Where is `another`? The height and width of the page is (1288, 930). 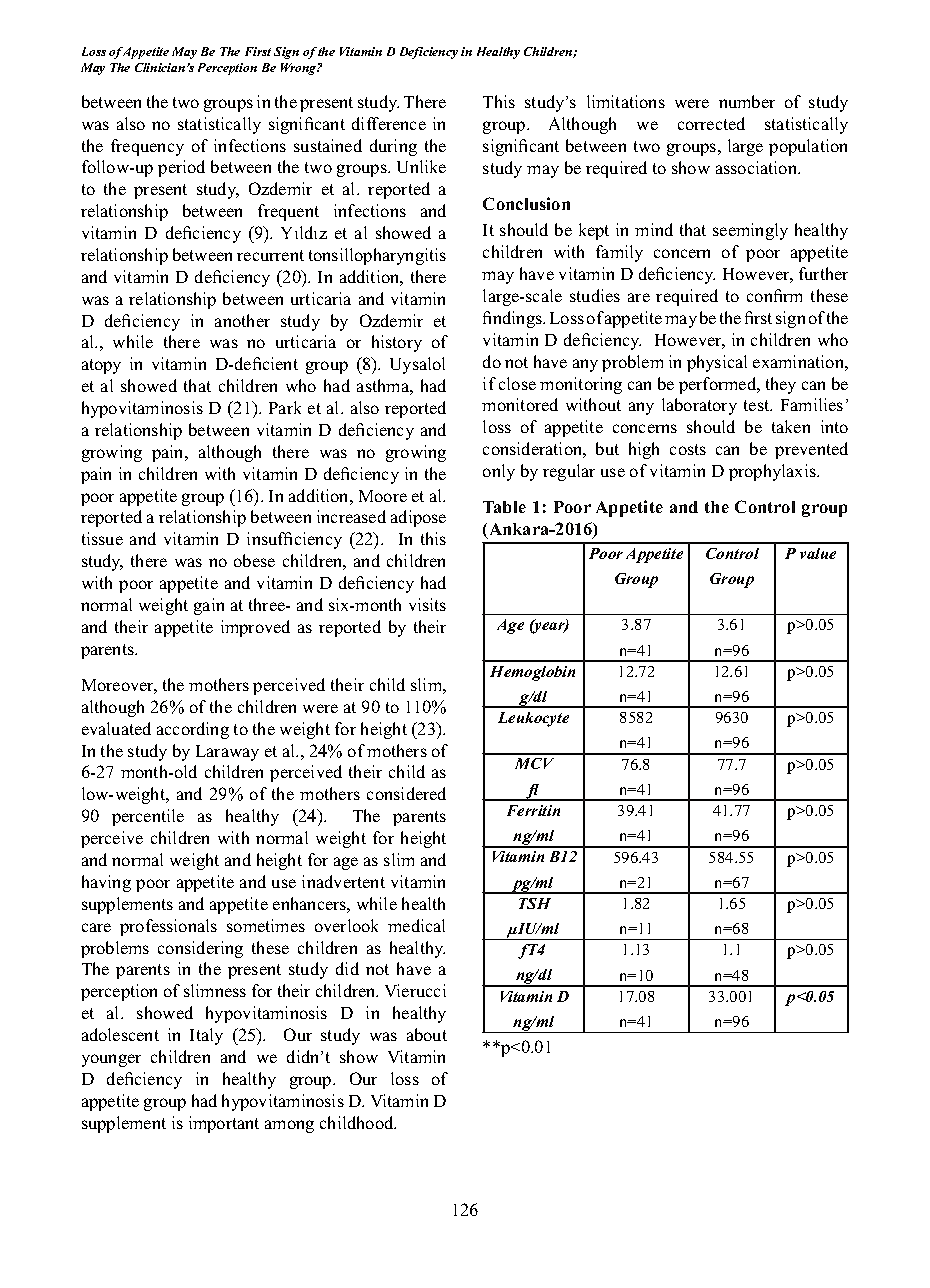 another is located at coordinates (242, 320).
